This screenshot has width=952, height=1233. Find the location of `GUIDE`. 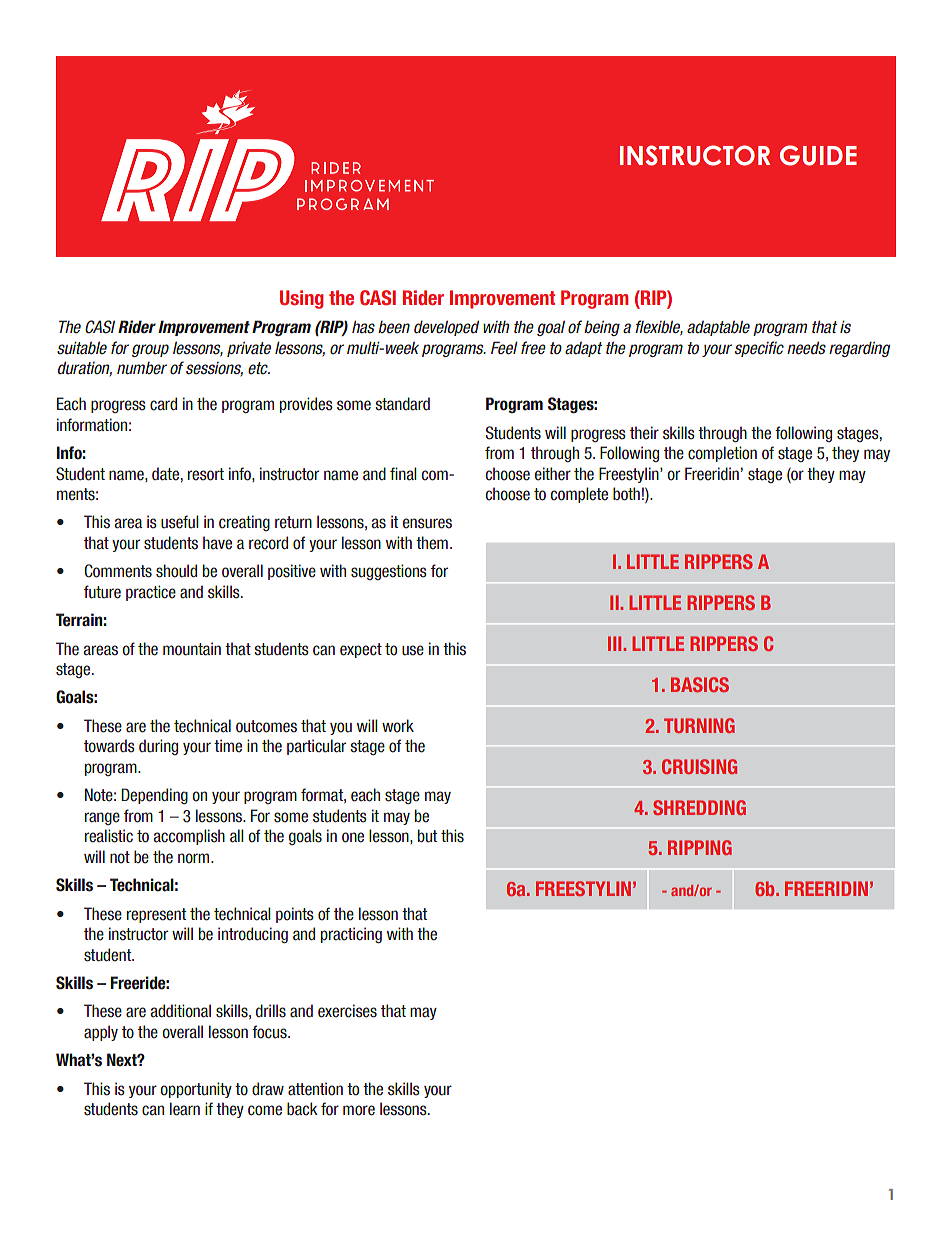

GUIDE is located at coordinates (818, 155).
